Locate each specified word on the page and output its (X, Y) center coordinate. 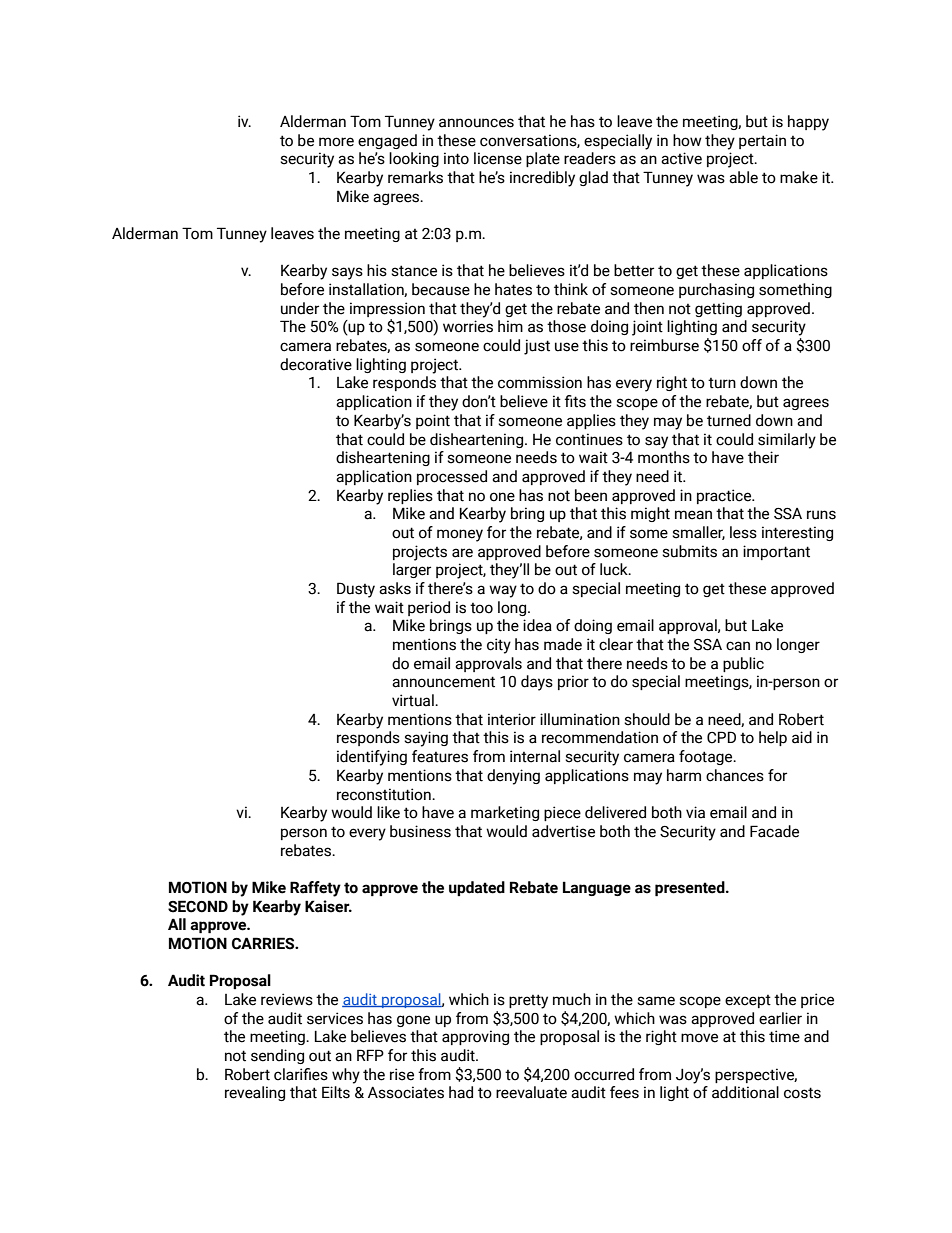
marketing (505, 813)
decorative (316, 364)
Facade (774, 831)
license (498, 158)
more (336, 142)
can (738, 646)
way (503, 591)
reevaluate (531, 1092)
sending (277, 1056)
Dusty (356, 590)
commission (540, 382)
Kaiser (328, 906)
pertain (762, 141)
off (752, 345)
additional (745, 1092)
